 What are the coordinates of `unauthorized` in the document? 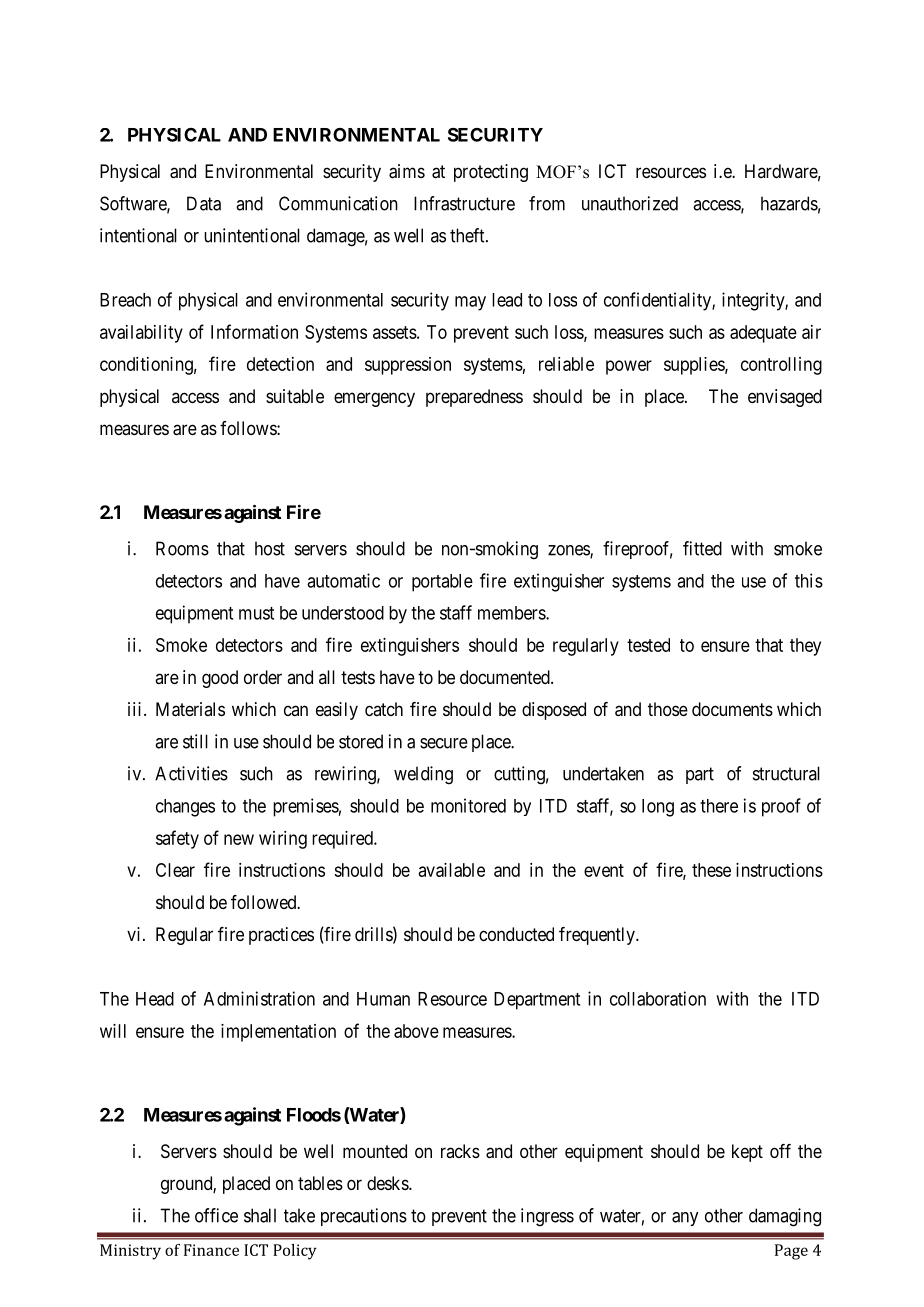 It's located at (630, 203).
